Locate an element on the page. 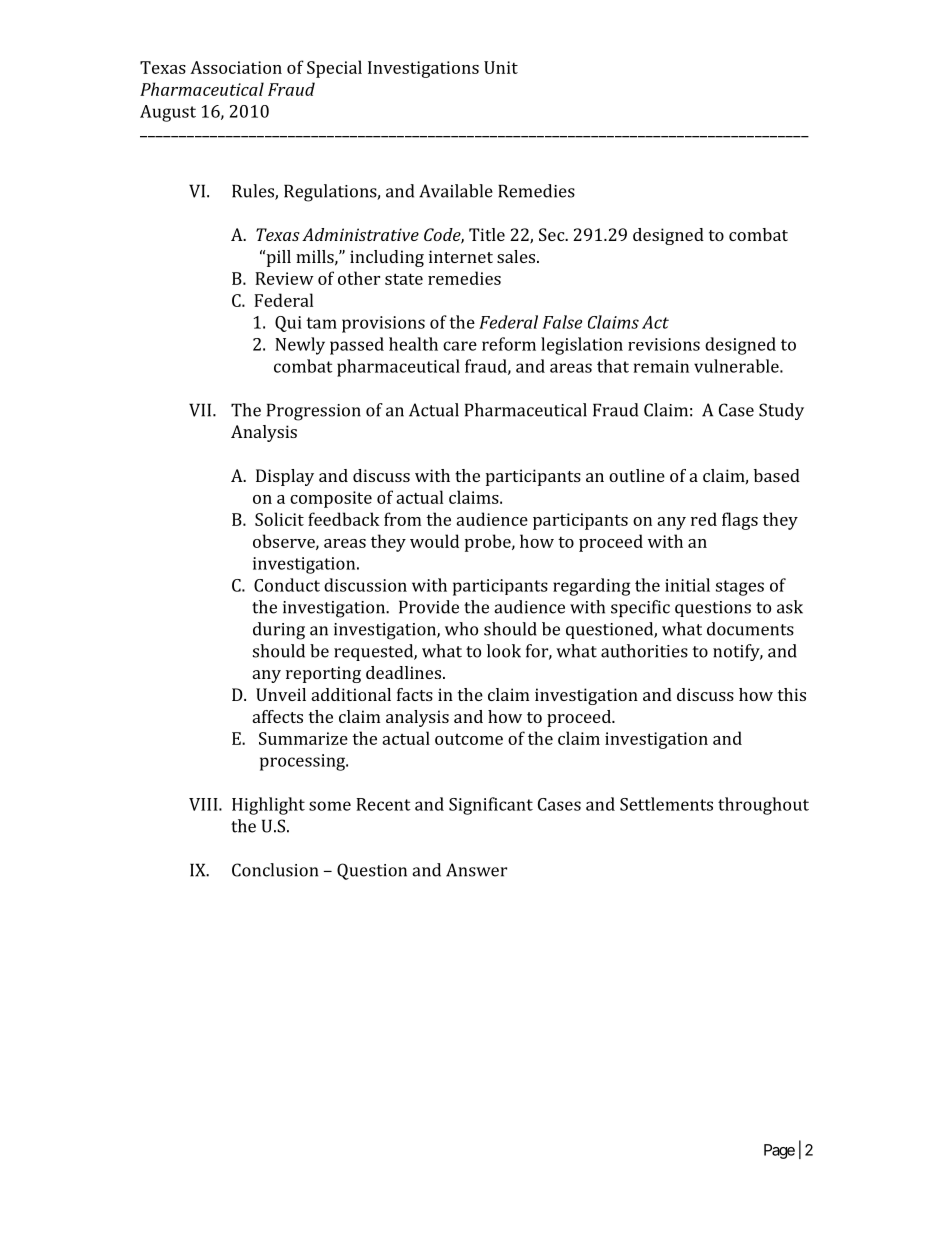 The height and width of the image is (1233, 952). affects is located at coordinates (278, 716).
